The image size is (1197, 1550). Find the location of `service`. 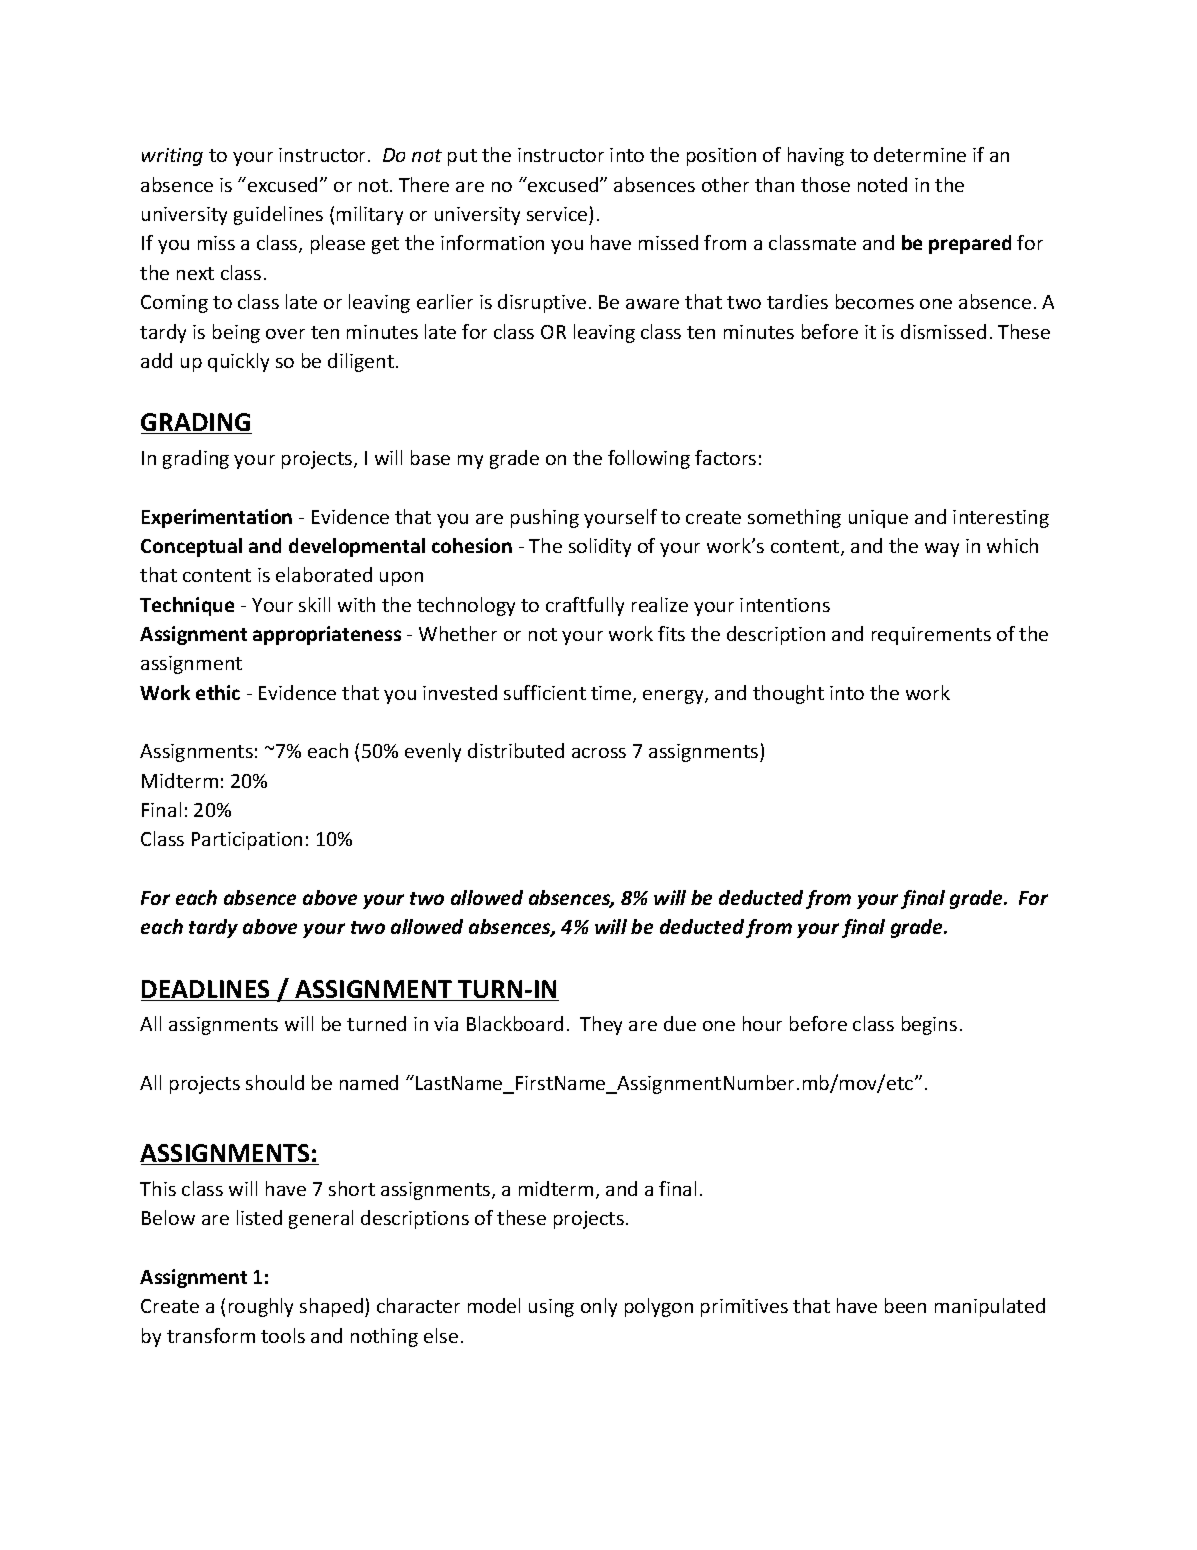

service is located at coordinates (557, 214).
